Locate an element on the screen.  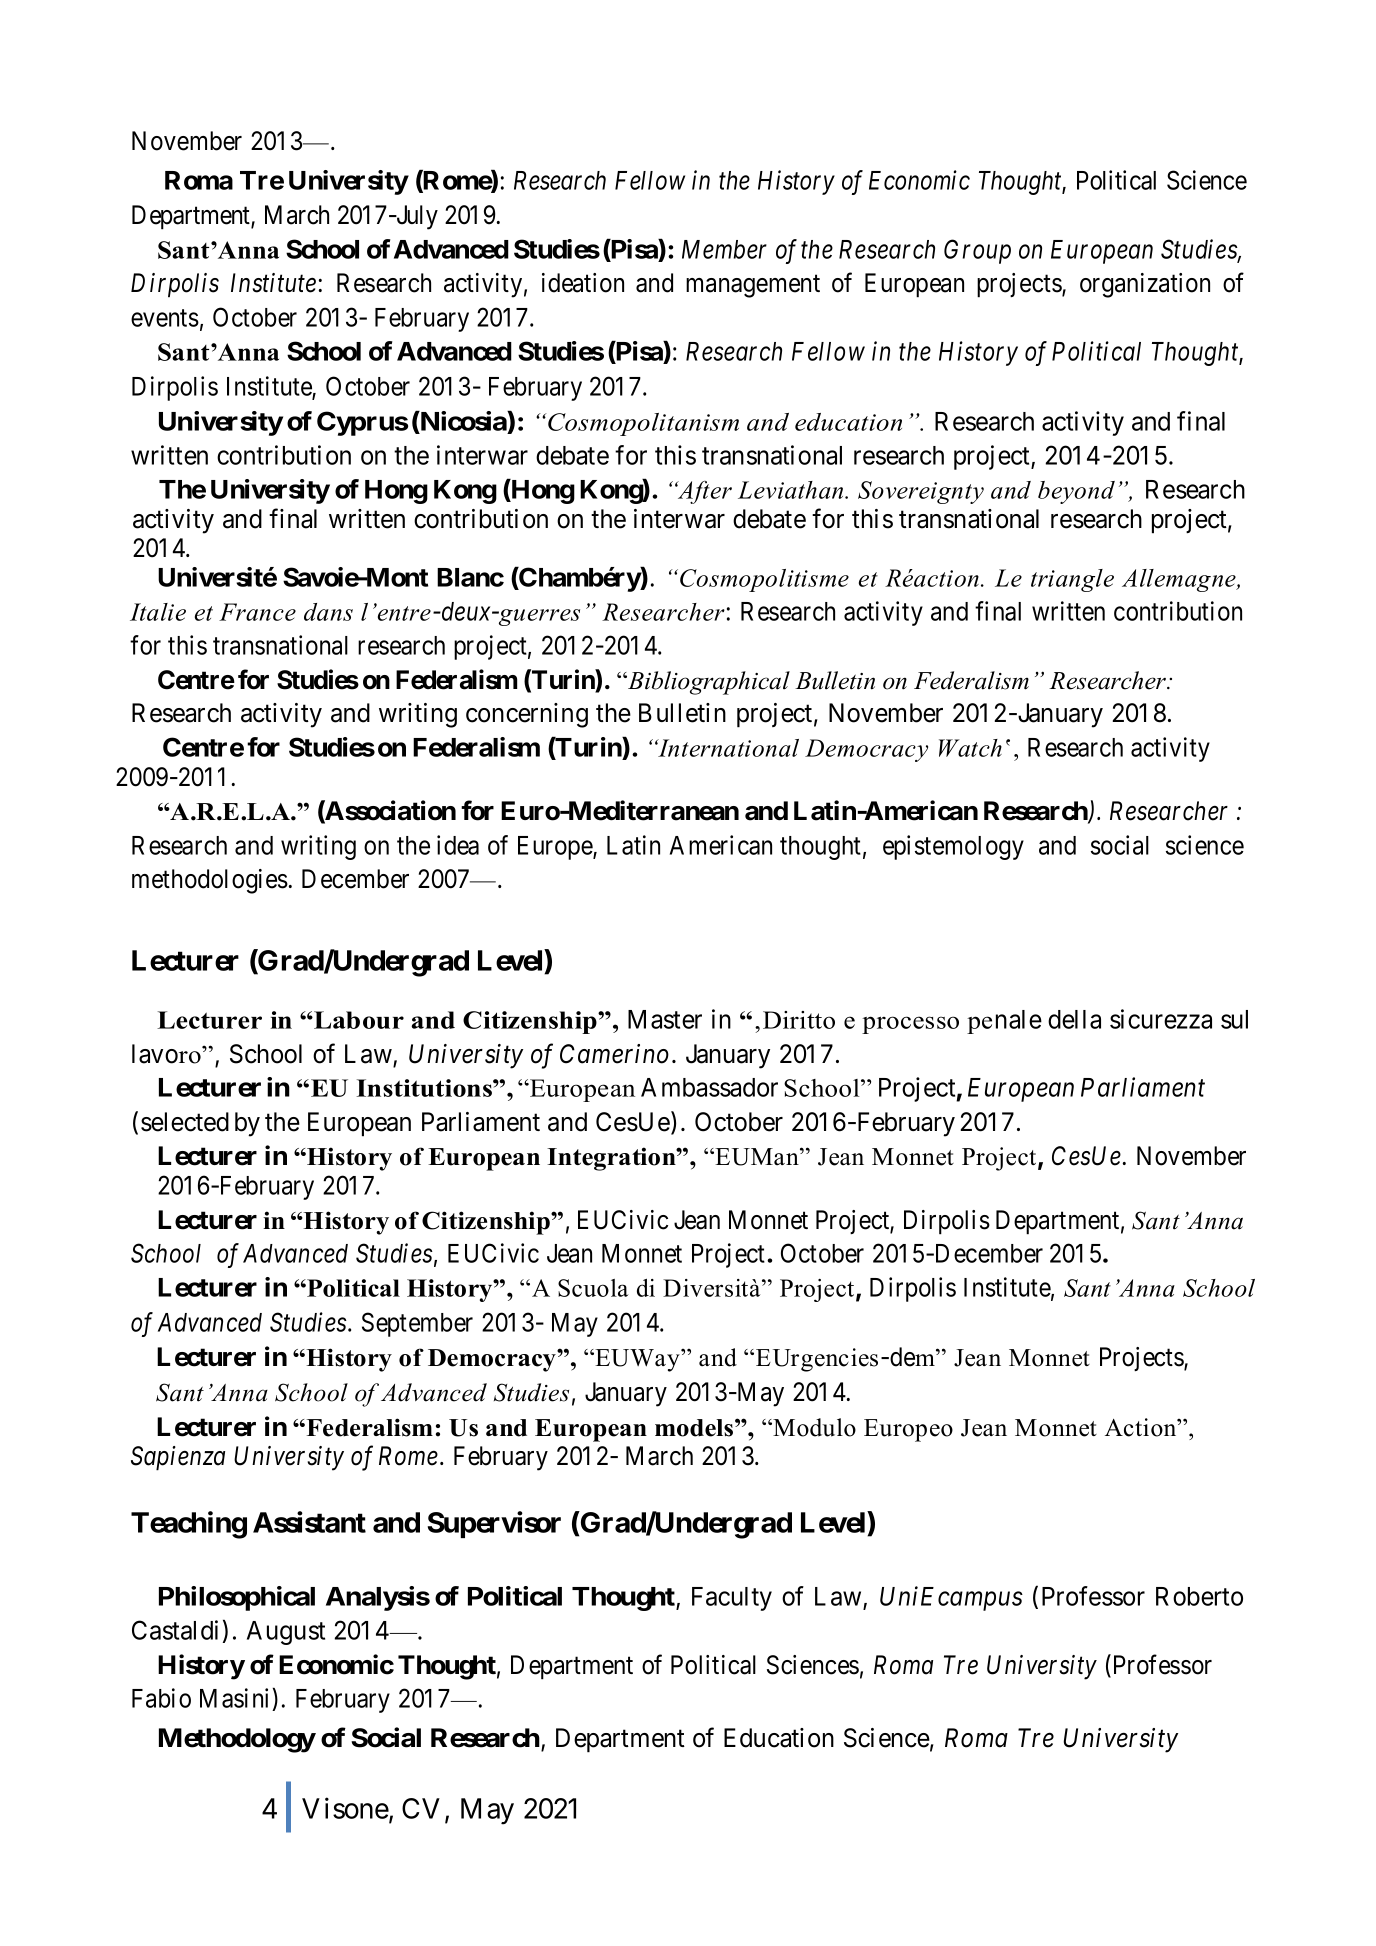
methodologies is located at coordinates (210, 881).
